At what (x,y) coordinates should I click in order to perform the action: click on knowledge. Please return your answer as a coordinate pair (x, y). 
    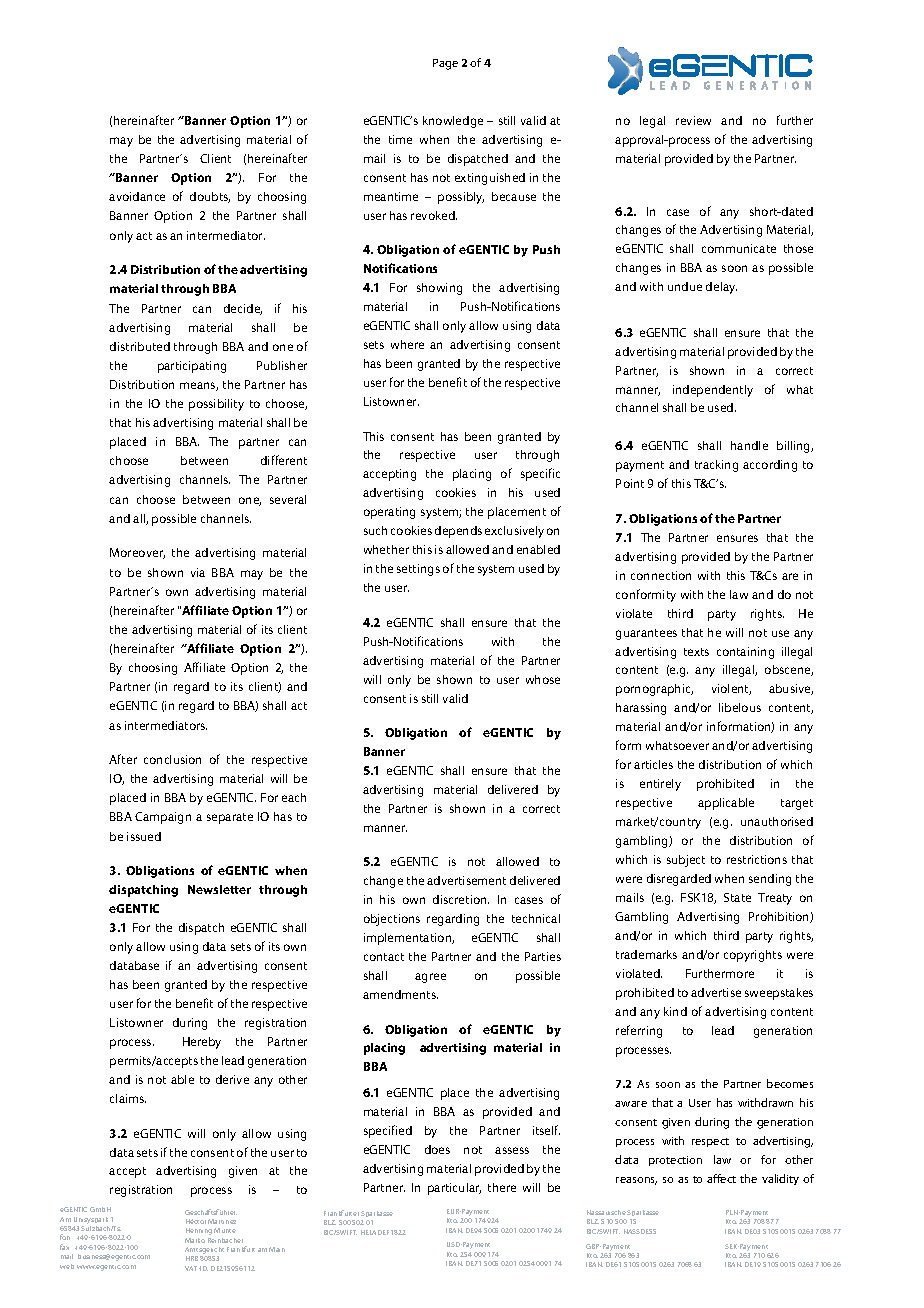
    Looking at the image, I should click on (453, 122).
